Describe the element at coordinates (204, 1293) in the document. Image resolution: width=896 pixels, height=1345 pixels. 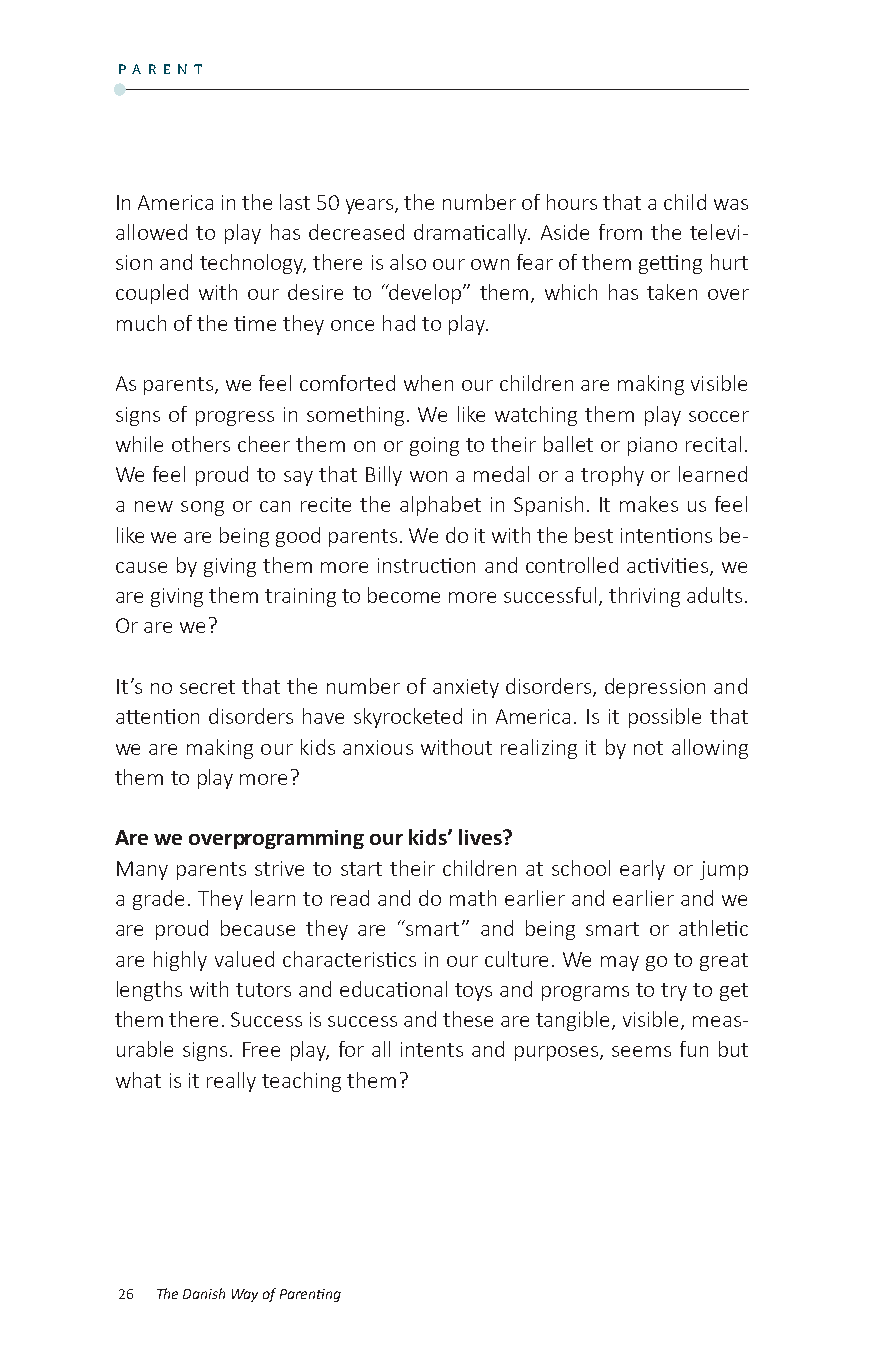
I see `Danish` at that location.
